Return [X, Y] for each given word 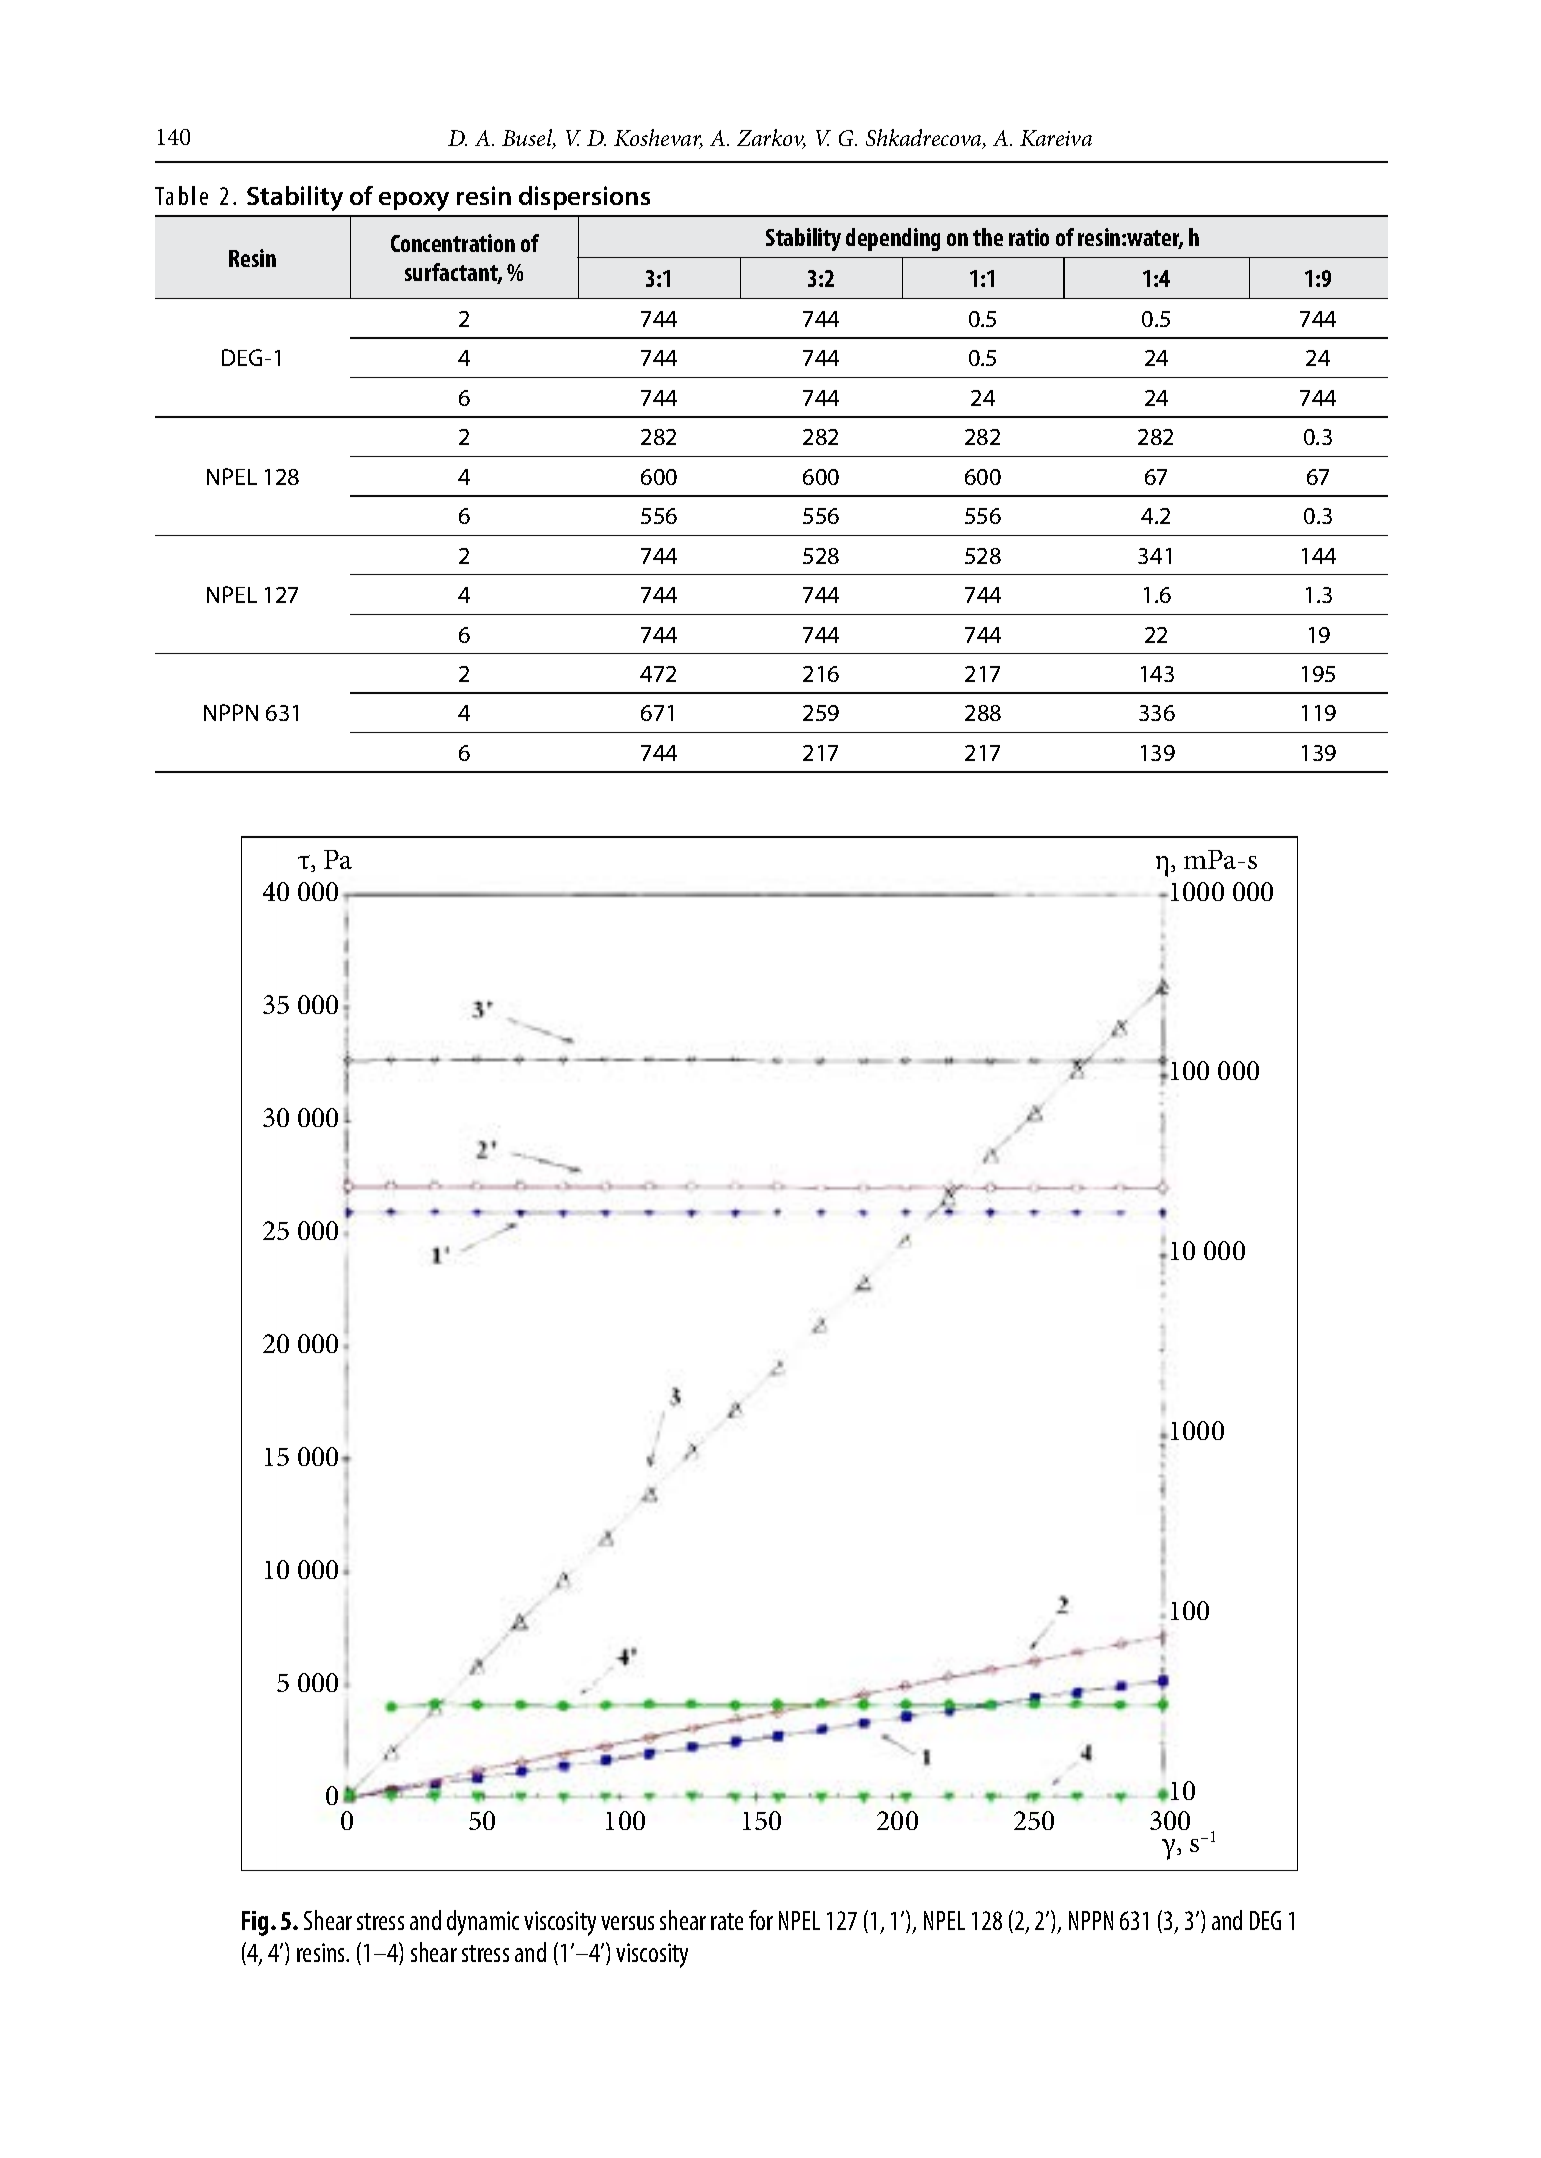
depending [893, 239]
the [988, 237]
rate [727, 1921]
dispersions [584, 198]
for [761, 1920]
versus [627, 1923]
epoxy [414, 201]
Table [181, 195]
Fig [257, 1923]
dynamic [483, 1923]
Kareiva [1056, 138]
